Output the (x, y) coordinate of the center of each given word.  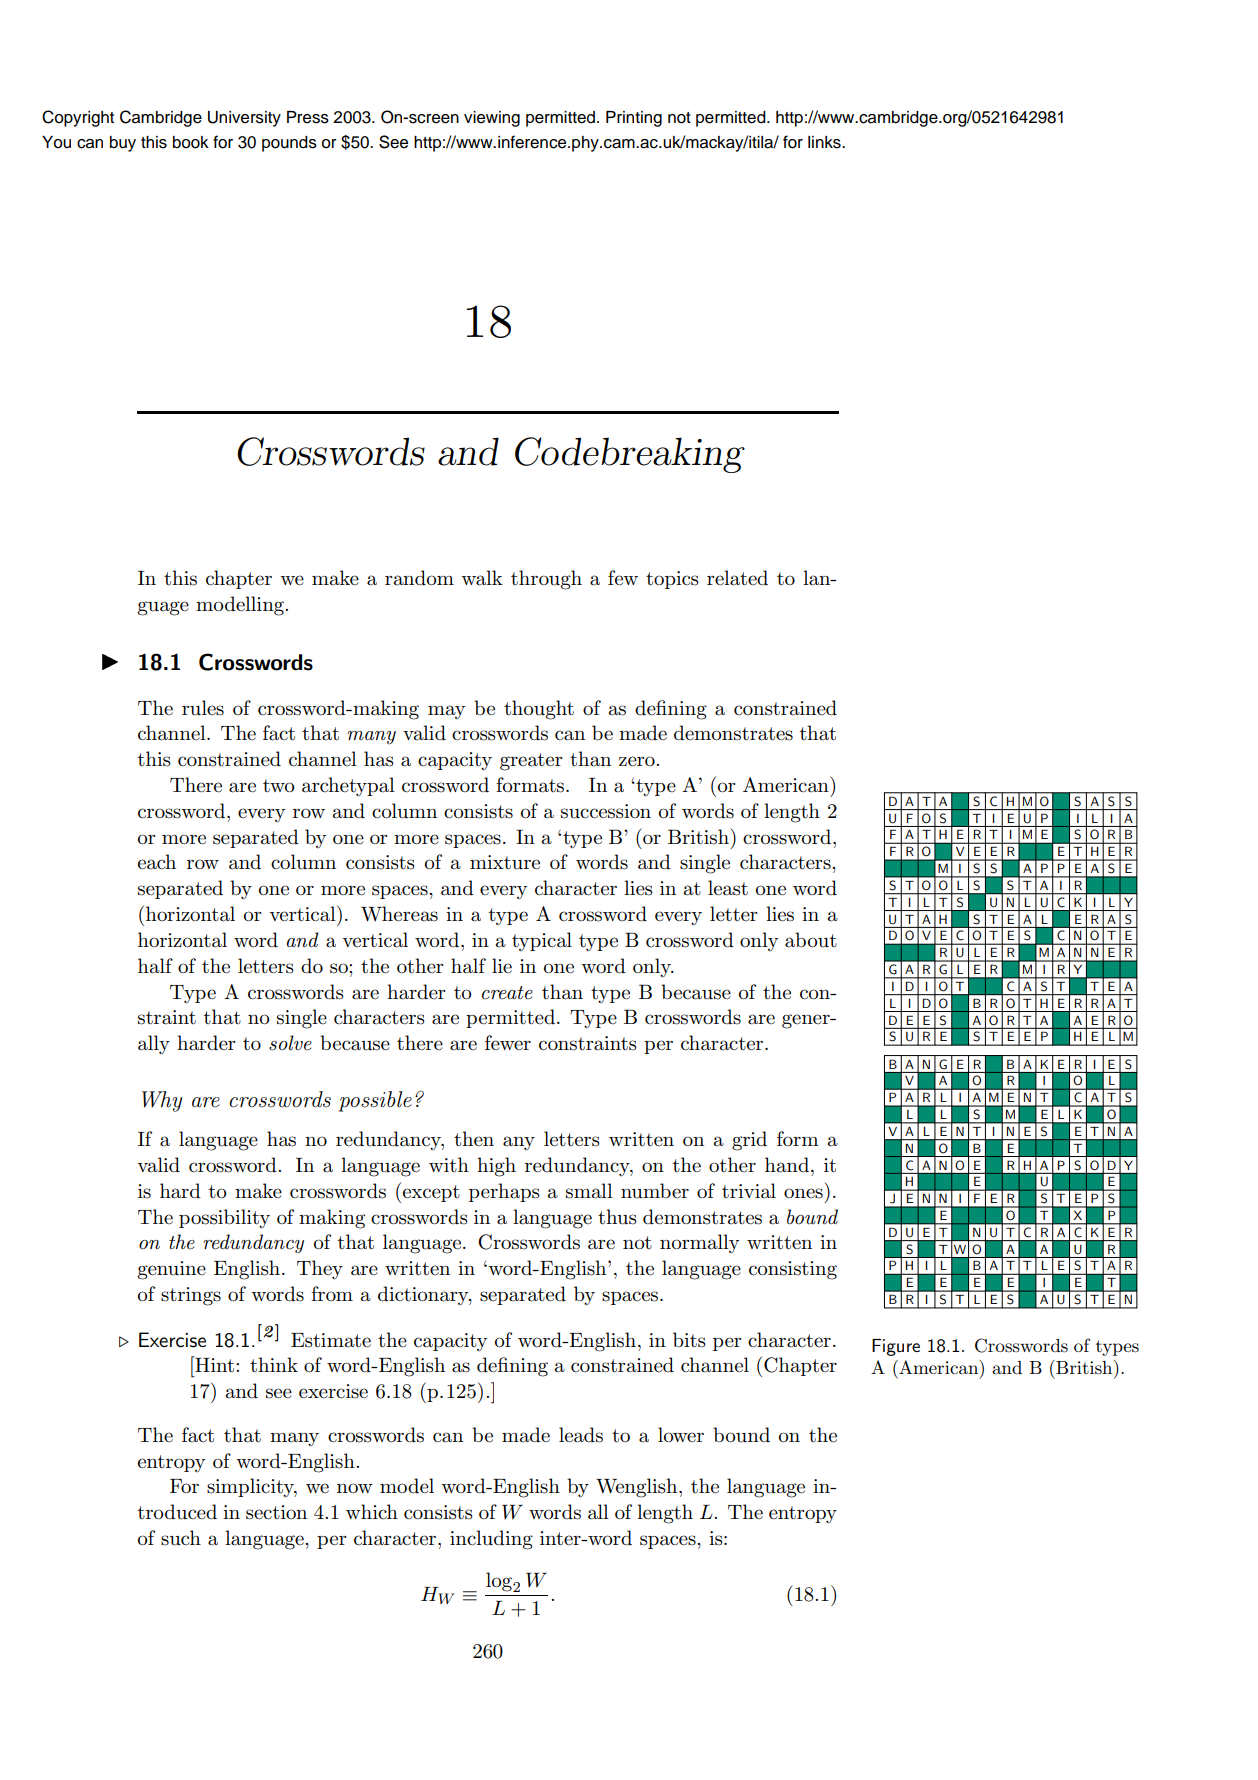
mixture (505, 862)
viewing (492, 119)
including (491, 1540)
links (825, 142)
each (157, 862)
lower (681, 1435)
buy (123, 144)
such (181, 1538)
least (728, 888)
